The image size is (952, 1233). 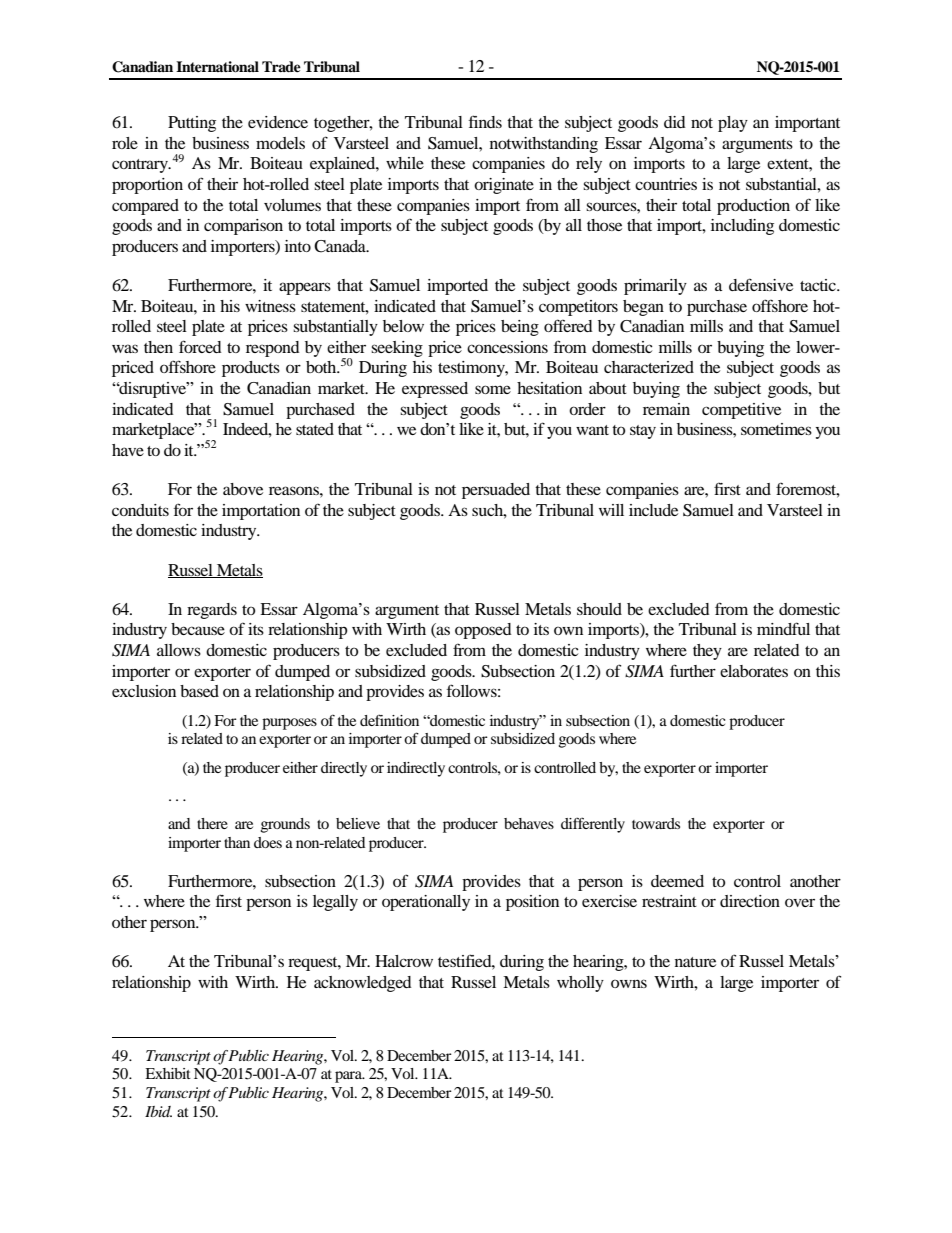 I want to click on mindful, so click(x=783, y=628).
